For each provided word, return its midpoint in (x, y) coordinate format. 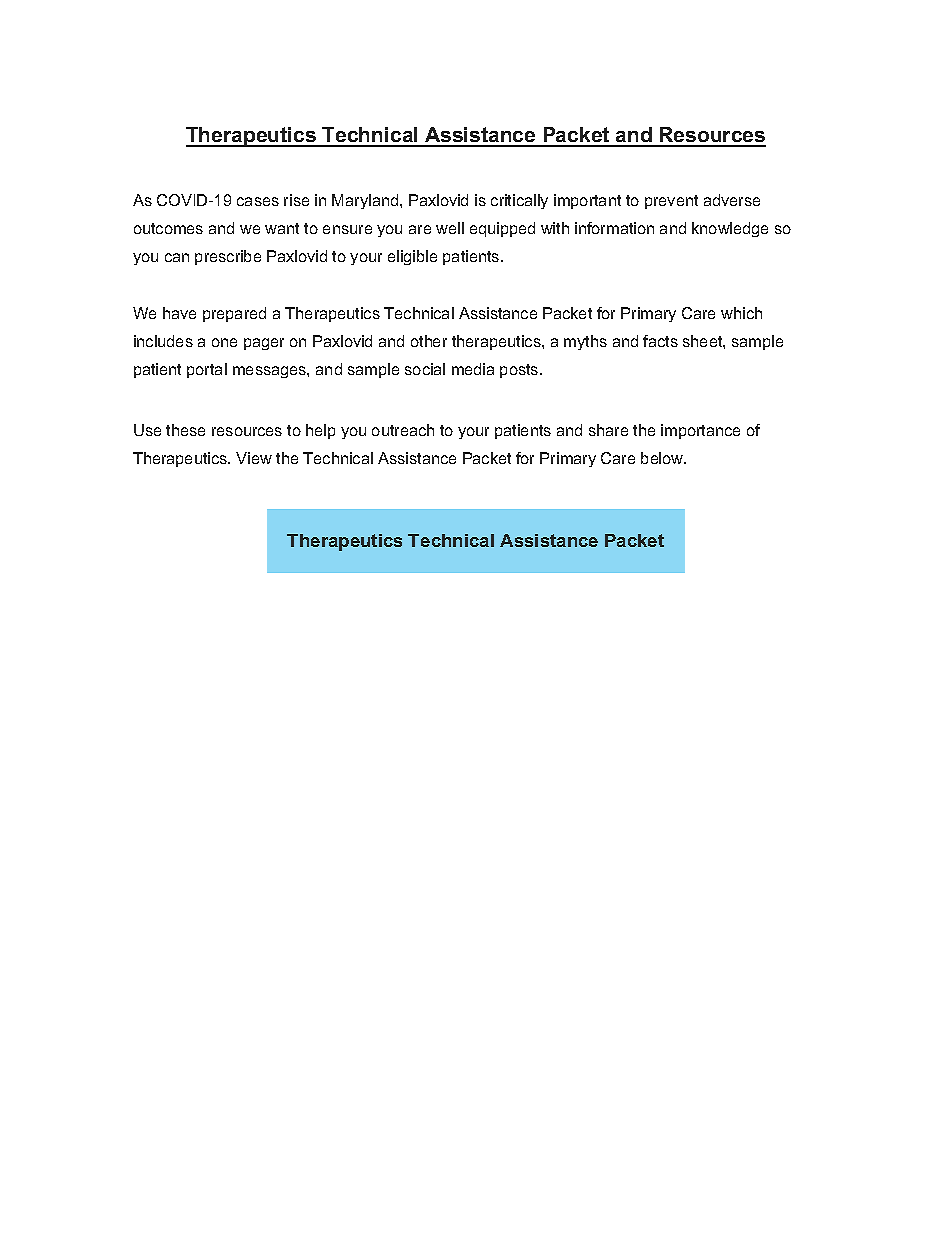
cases (258, 201)
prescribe (228, 257)
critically (519, 201)
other (429, 341)
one (224, 342)
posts (520, 371)
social (425, 369)
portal (207, 370)
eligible (412, 257)
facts (660, 341)
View (254, 458)
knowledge (730, 229)
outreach (403, 430)
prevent (671, 202)
